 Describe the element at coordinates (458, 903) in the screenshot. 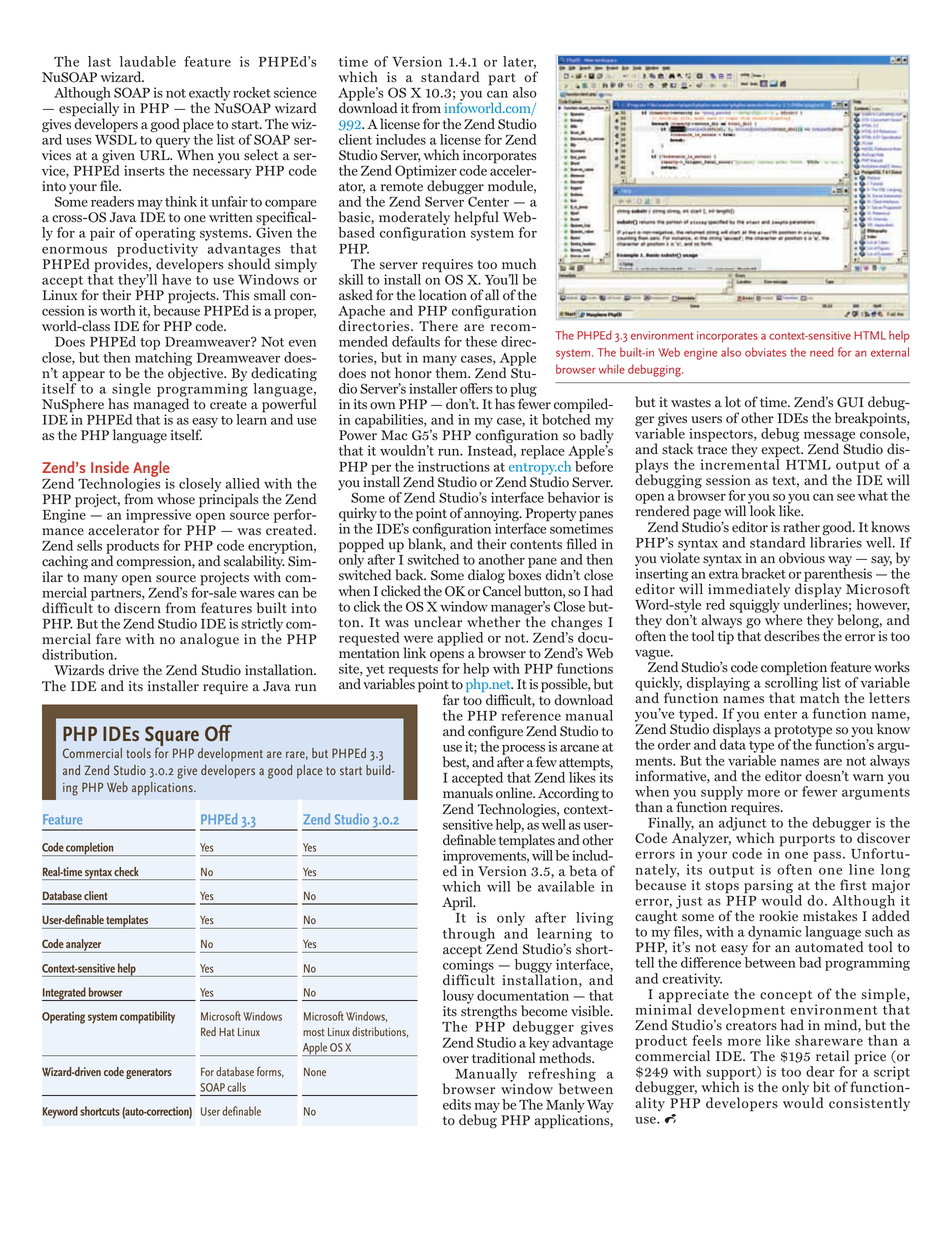

I see `April` at that location.
